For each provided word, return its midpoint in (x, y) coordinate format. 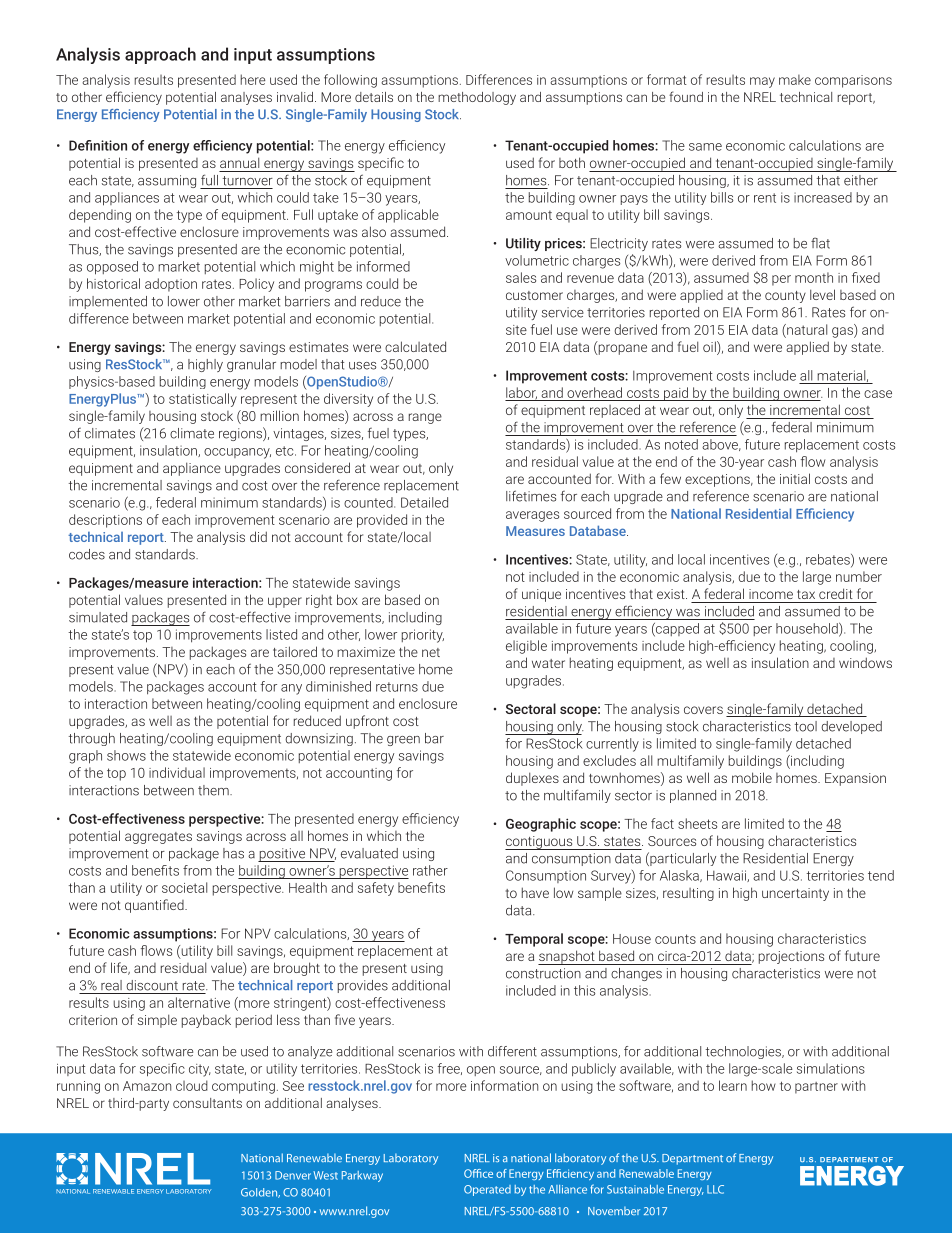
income (771, 594)
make (795, 79)
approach (160, 55)
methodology (477, 98)
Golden (260, 1193)
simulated (98, 617)
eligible (526, 647)
